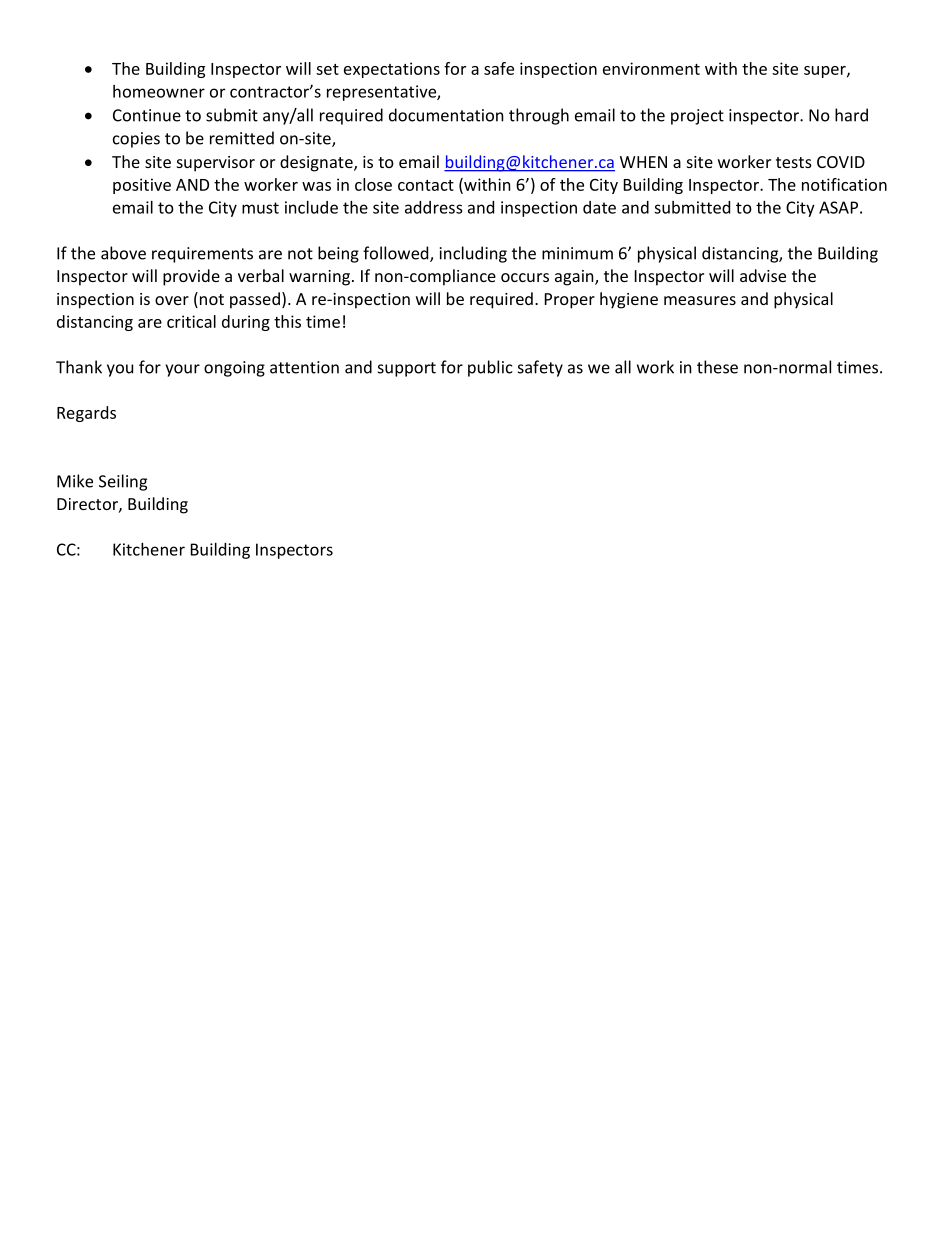  Describe the element at coordinates (407, 369) in the image. I see `support` at that location.
